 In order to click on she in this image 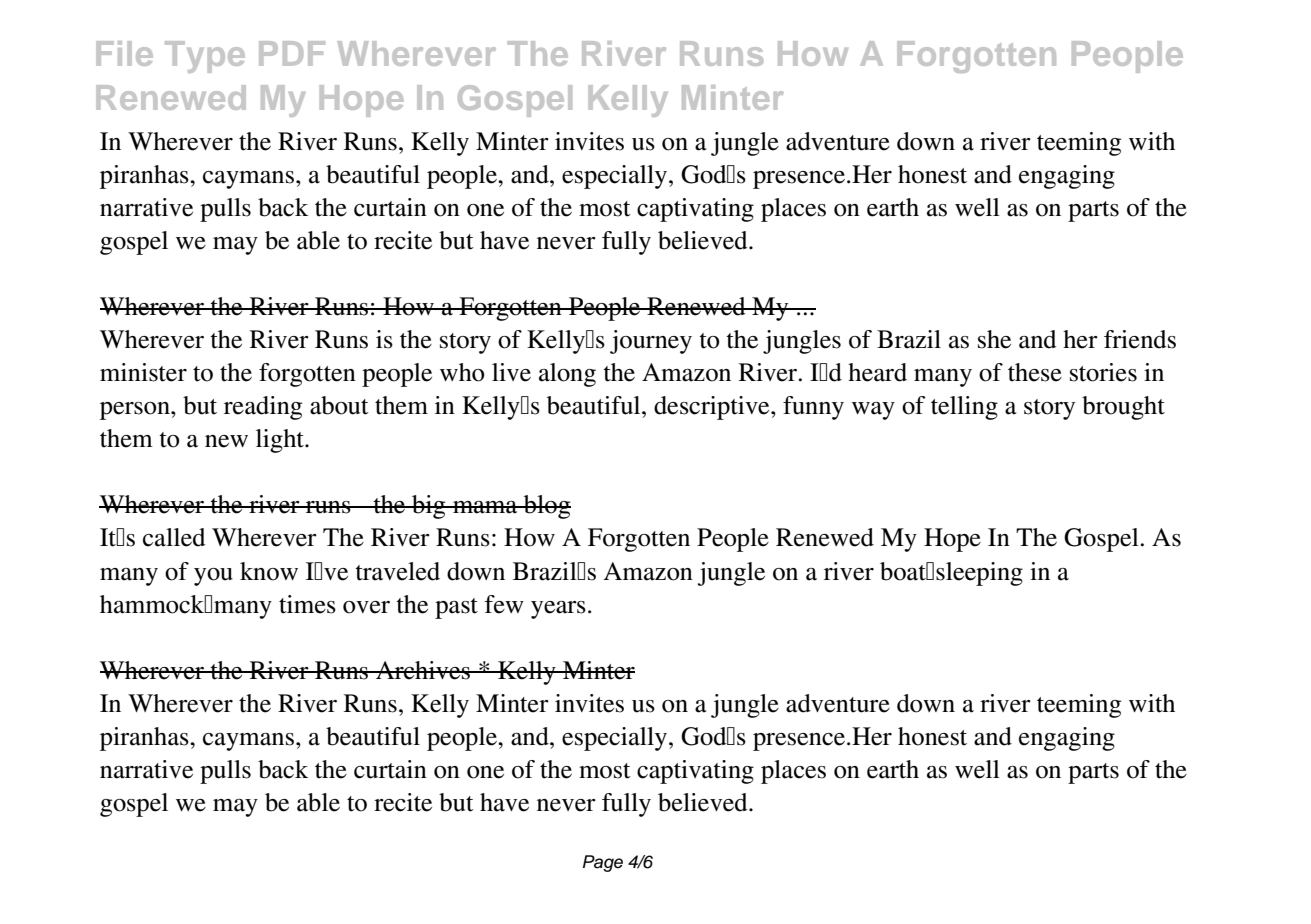, I will do `click(994, 339)`.
